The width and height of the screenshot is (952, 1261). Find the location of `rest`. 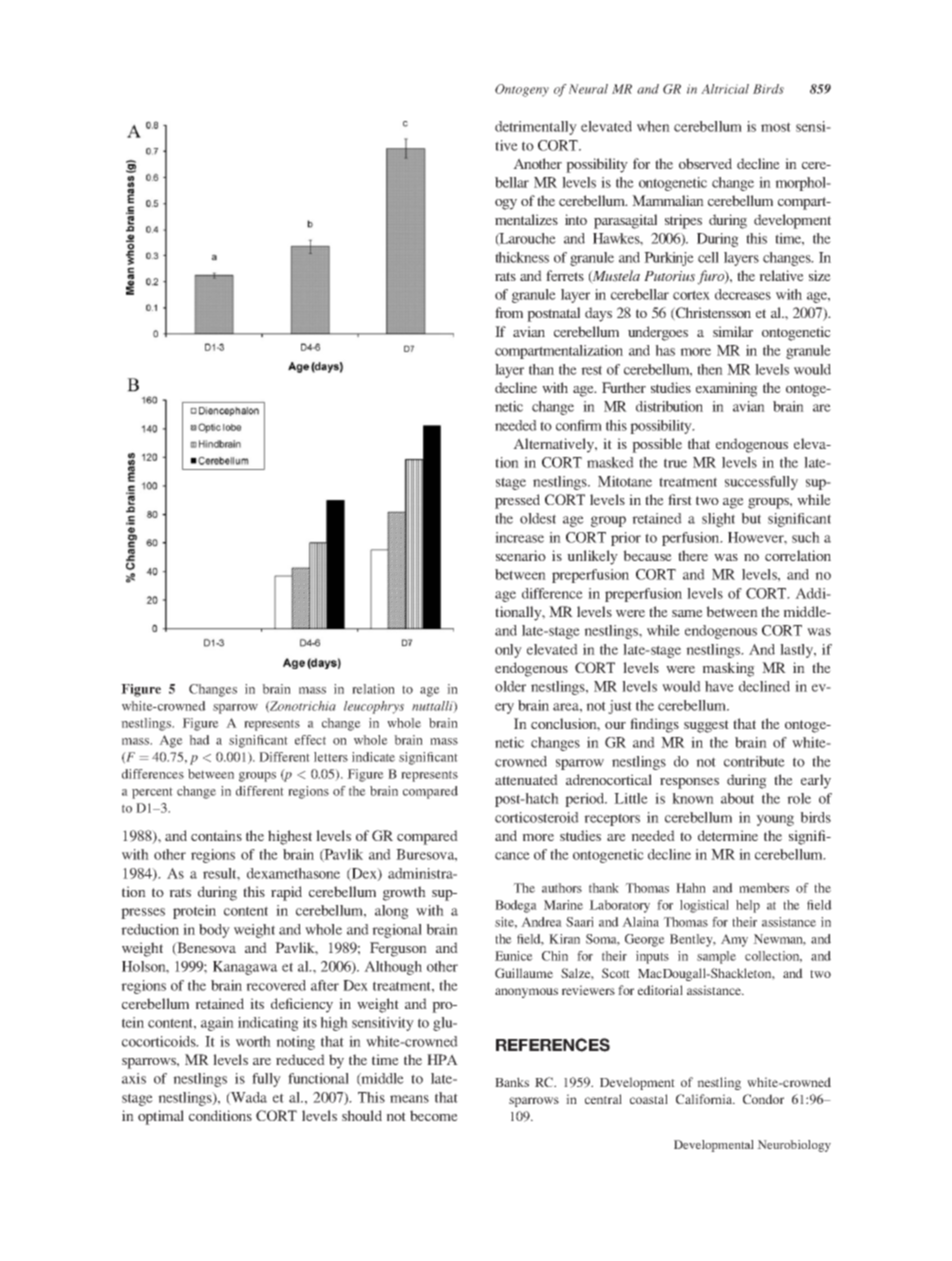

rest is located at coordinates (591, 370).
